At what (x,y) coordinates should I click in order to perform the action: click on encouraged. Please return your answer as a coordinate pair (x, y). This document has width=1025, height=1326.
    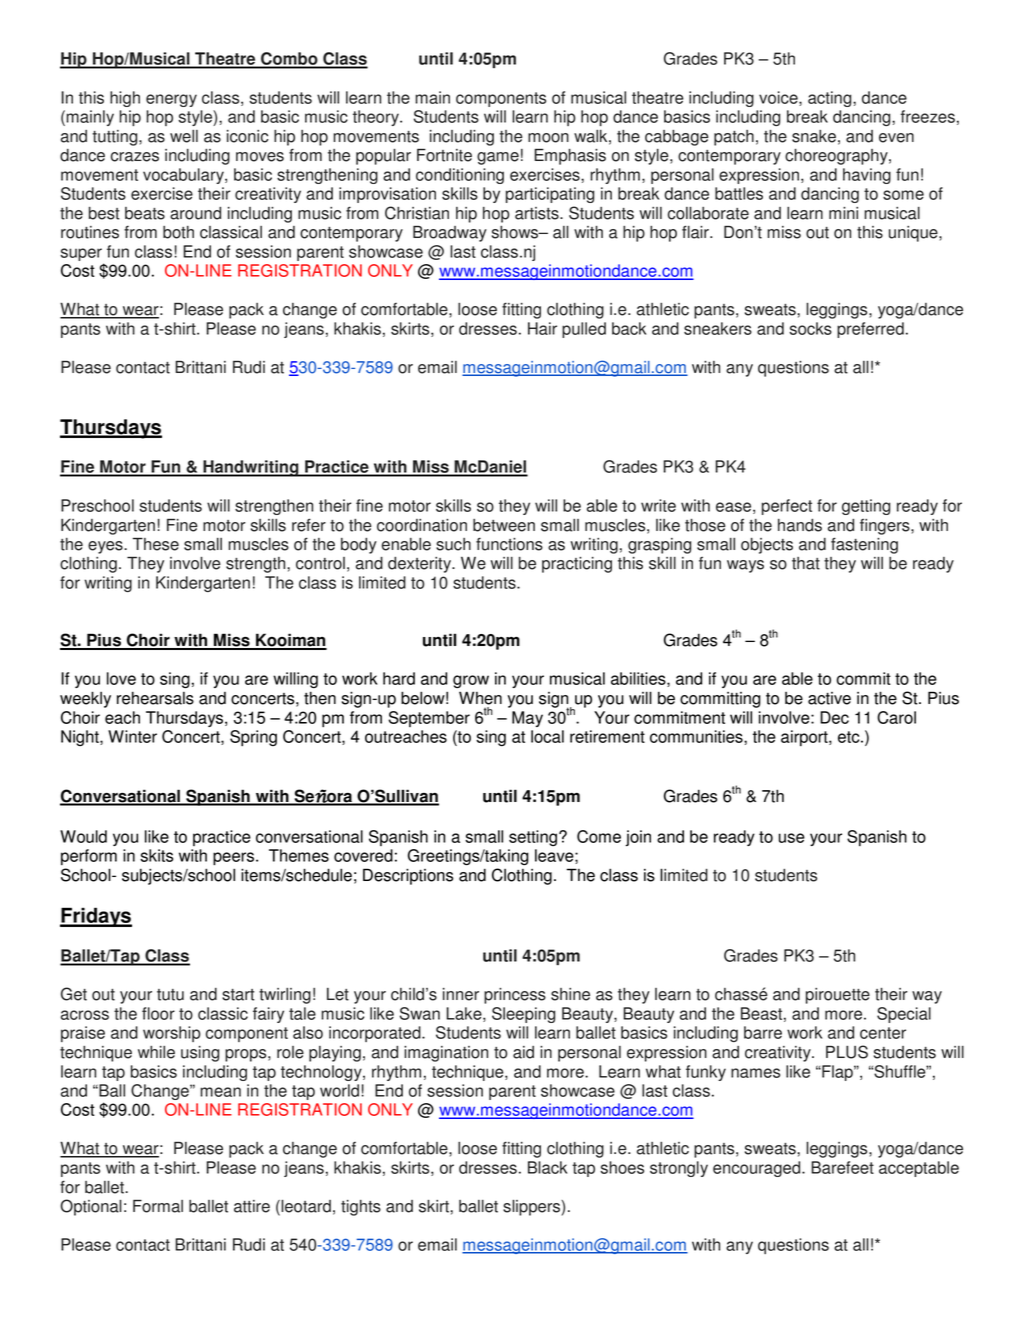
    Looking at the image, I should click on (758, 1169).
